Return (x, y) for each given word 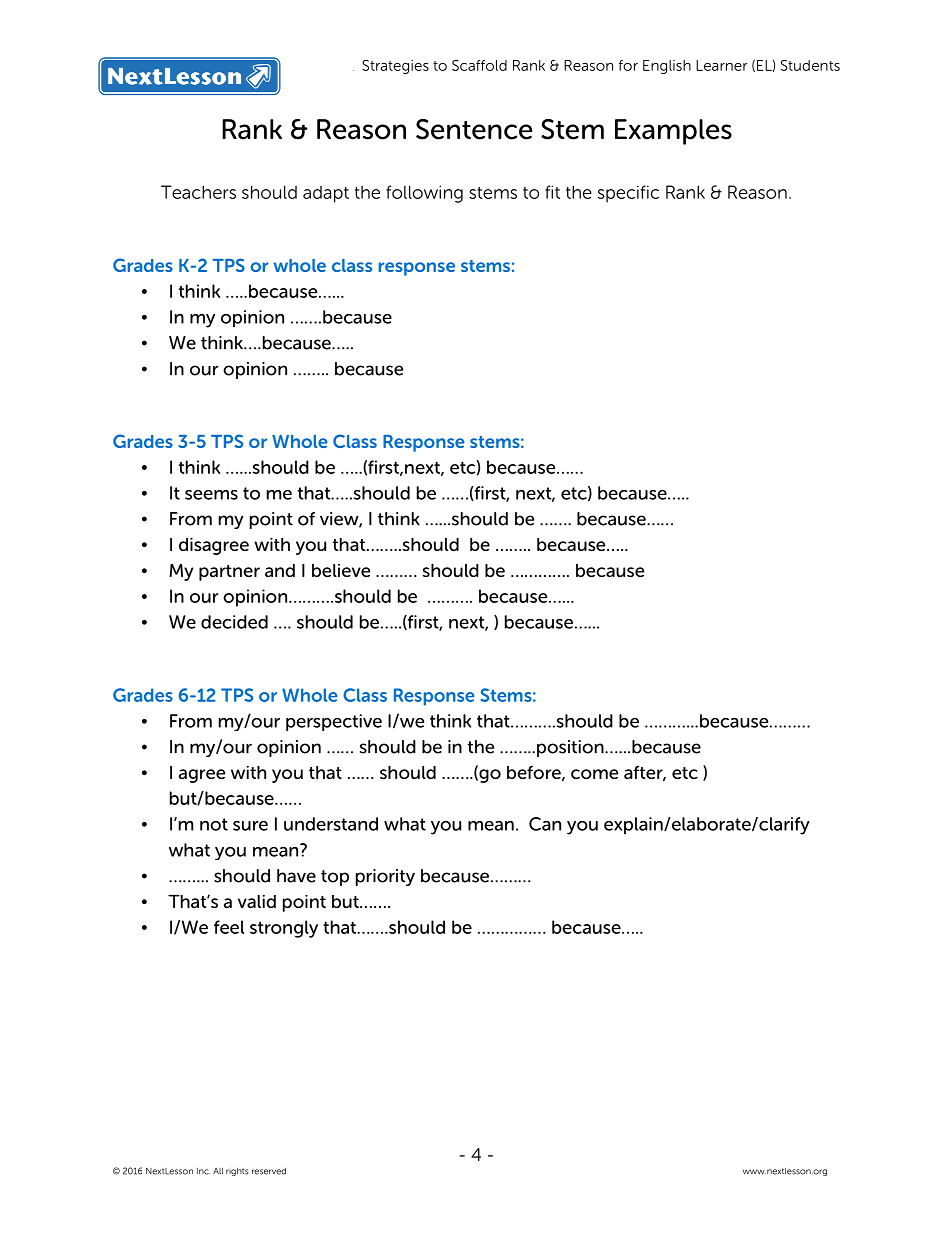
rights (237, 1172)
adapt (326, 194)
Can (545, 824)
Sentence (474, 129)
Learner (721, 65)
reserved (269, 1171)
